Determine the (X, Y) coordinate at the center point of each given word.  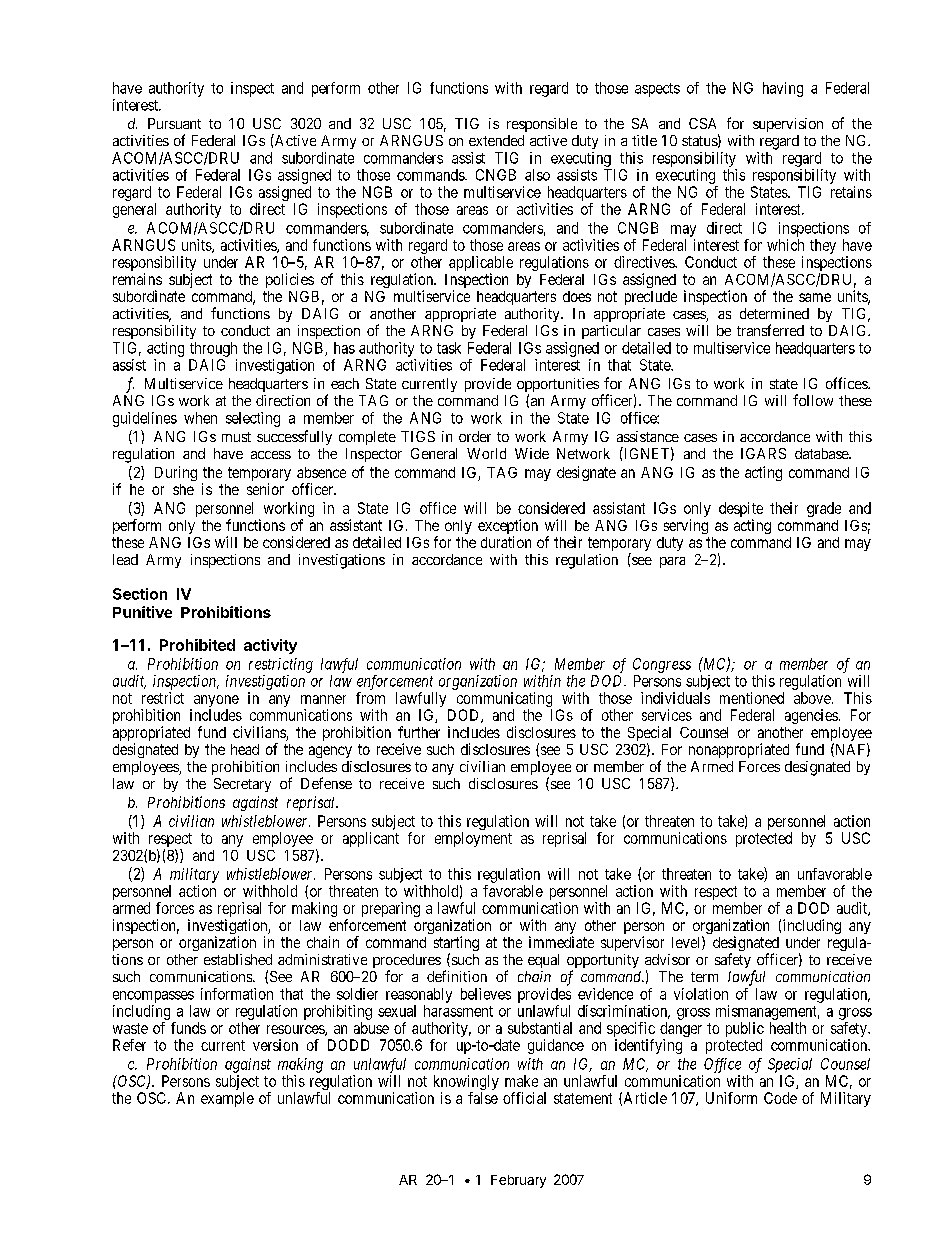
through (213, 349)
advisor (667, 959)
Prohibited (197, 645)
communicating (504, 701)
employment (473, 839)
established (238, 959)
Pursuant (174, 123)
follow (813, 400)
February (518, 1181)
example (227, 1099)
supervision (788, 125)
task (449, 348)
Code (780, 1098)
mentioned (752, 698)
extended (496, 140)
